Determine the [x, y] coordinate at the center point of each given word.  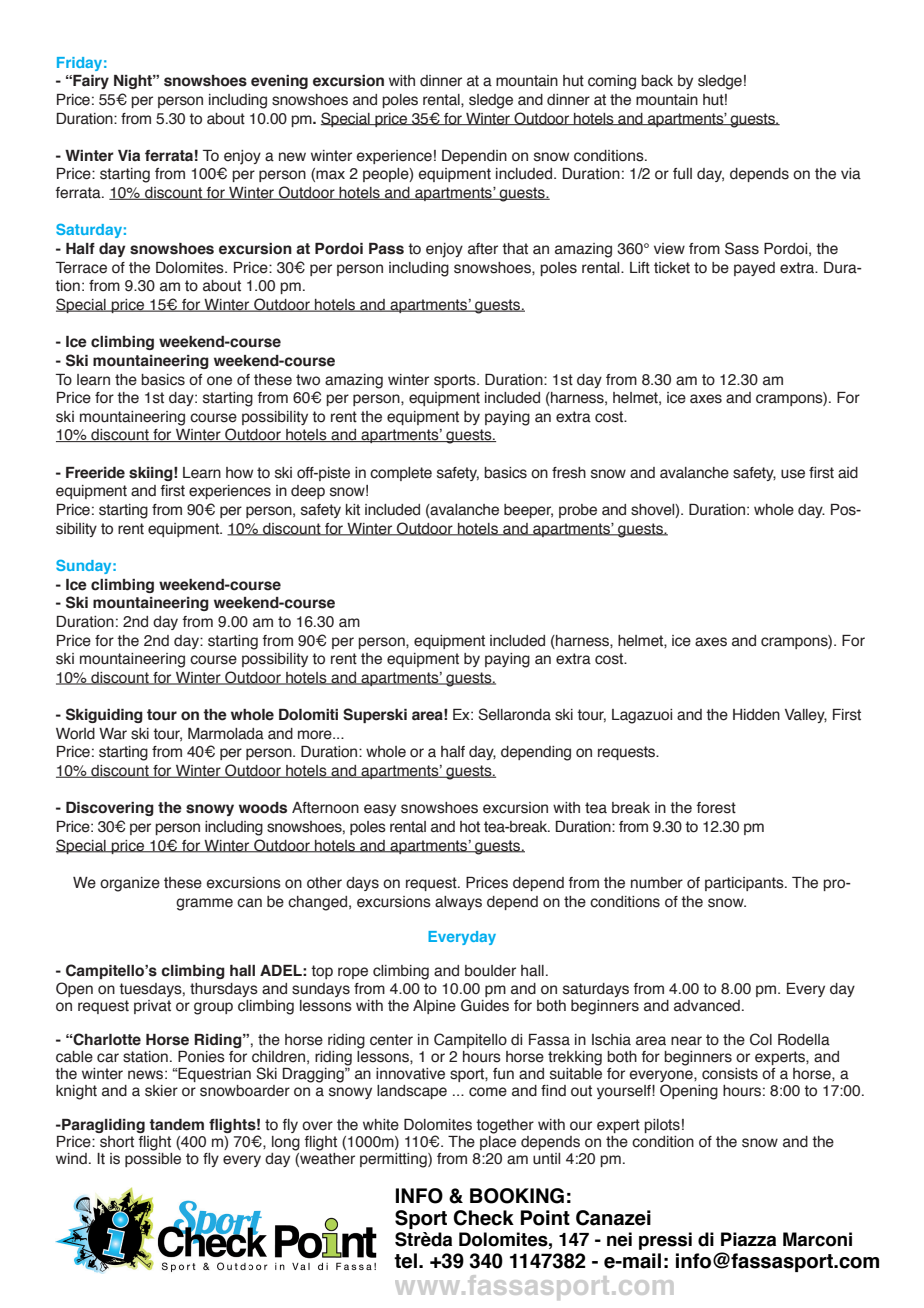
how [239, 473]
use [793, 474]
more [316, 735]
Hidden [756, 715]
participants [745, 884]
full [682, 173]
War [113, 734]
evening [279, 82]
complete [401, 474]
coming [612, 82]
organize [130, 884]
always [458, 903]
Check [483, 1218]
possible [153, 1160]
